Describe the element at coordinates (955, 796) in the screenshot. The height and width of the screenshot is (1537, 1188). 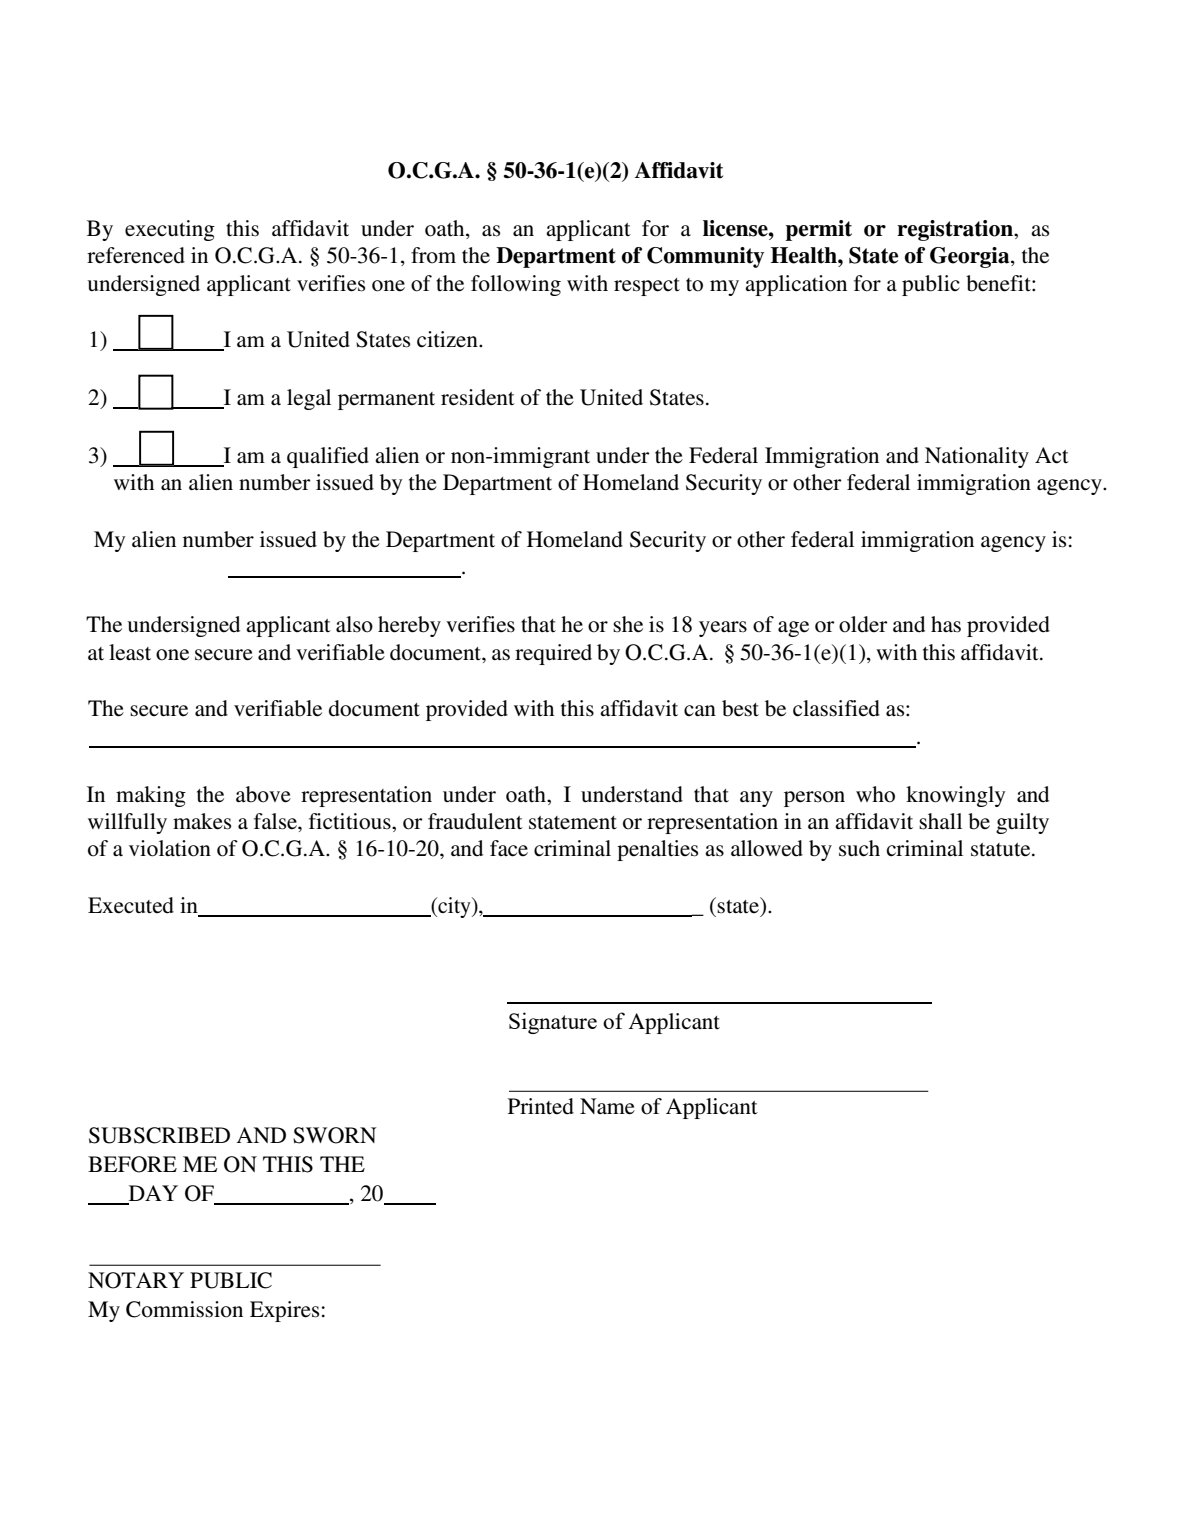
I see `knowingly` at that location.
